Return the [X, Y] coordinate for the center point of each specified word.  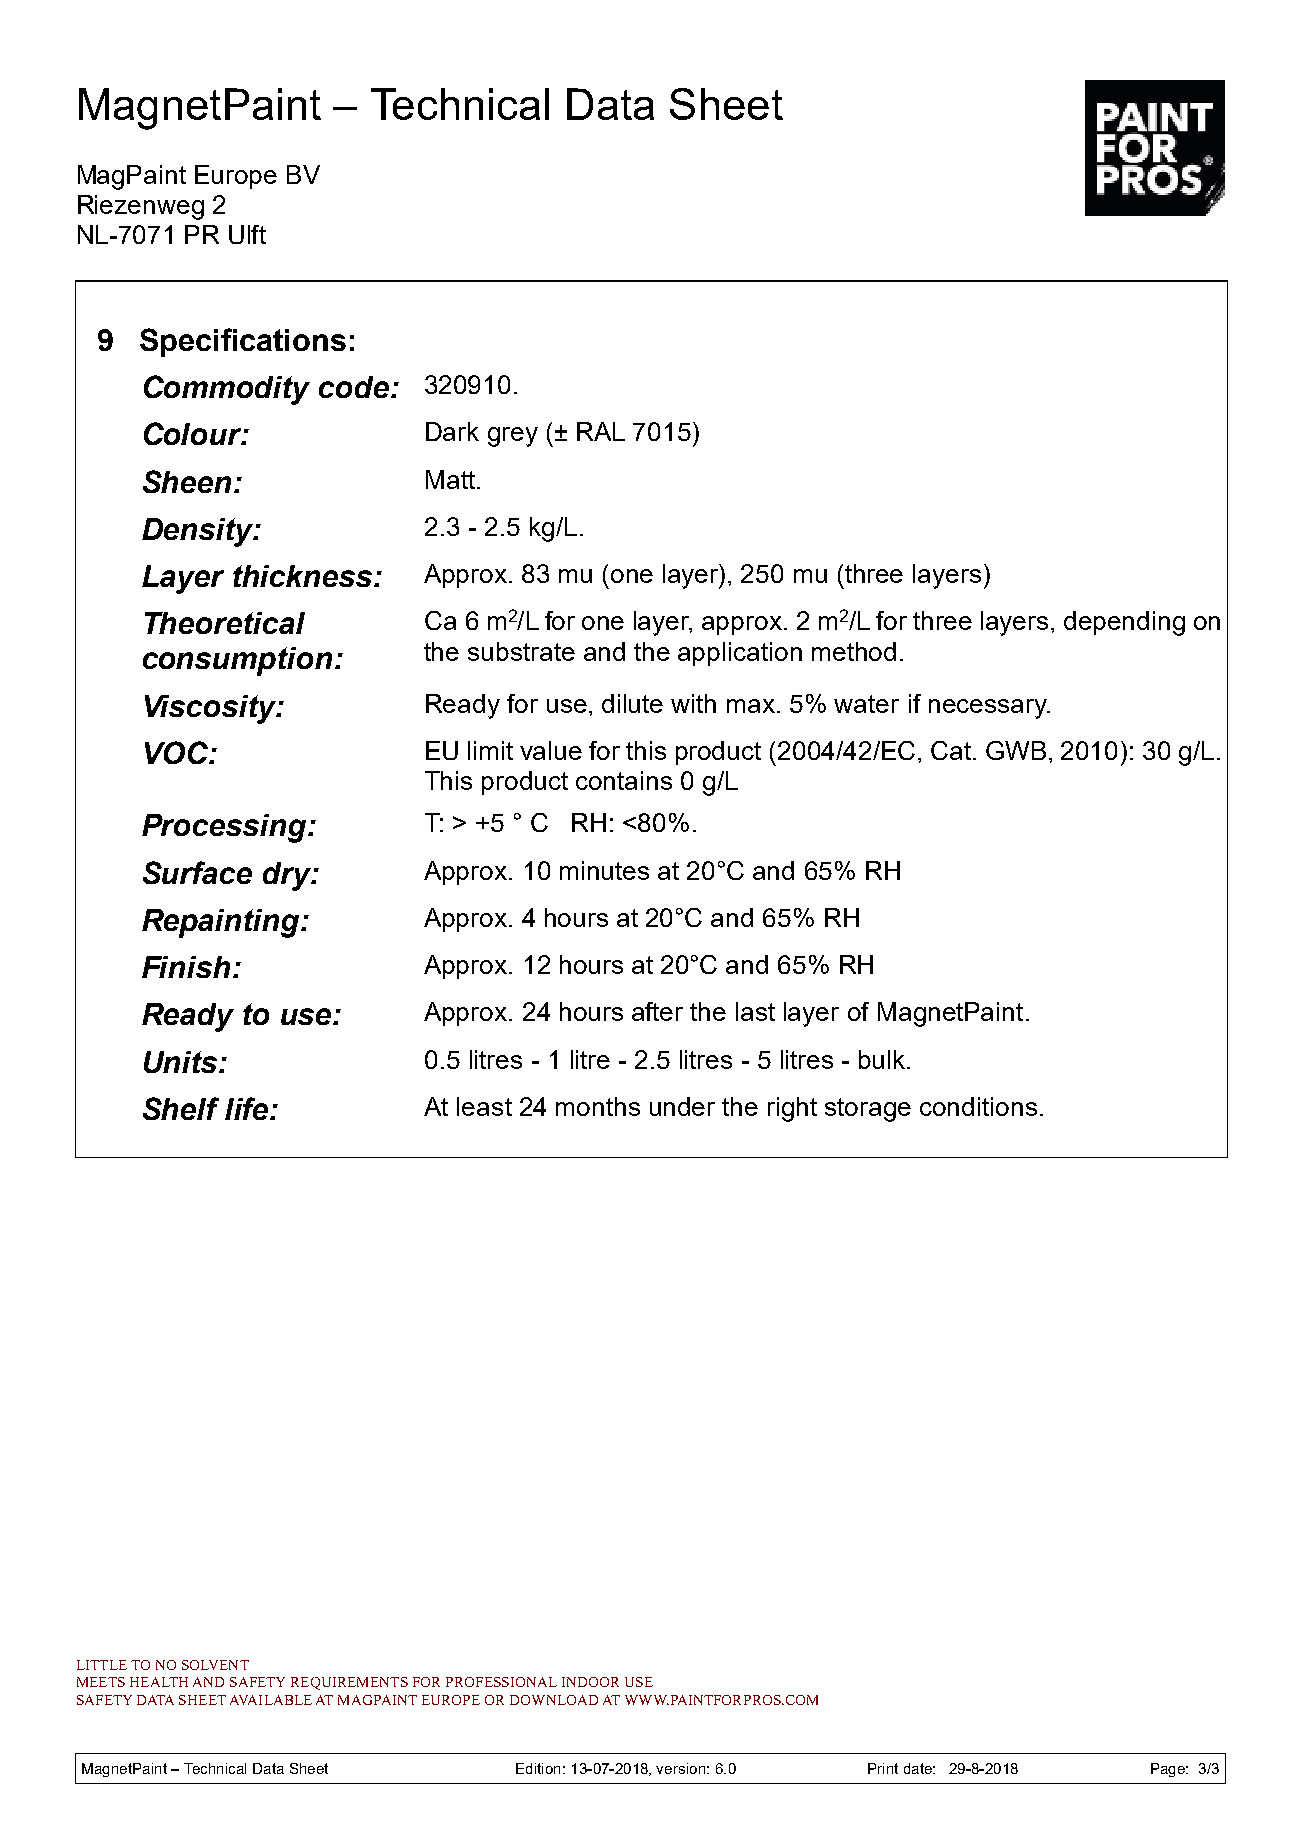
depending [1124, 623]
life [248, 1108]
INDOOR [590, 1682]
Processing [224, 828]
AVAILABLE [271, 1700]
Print [883, 1768]
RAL [601, 431]
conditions [978, 1106]
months [598, 1106]
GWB [1016, 750]
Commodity [227, 390]
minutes [604, 870]
